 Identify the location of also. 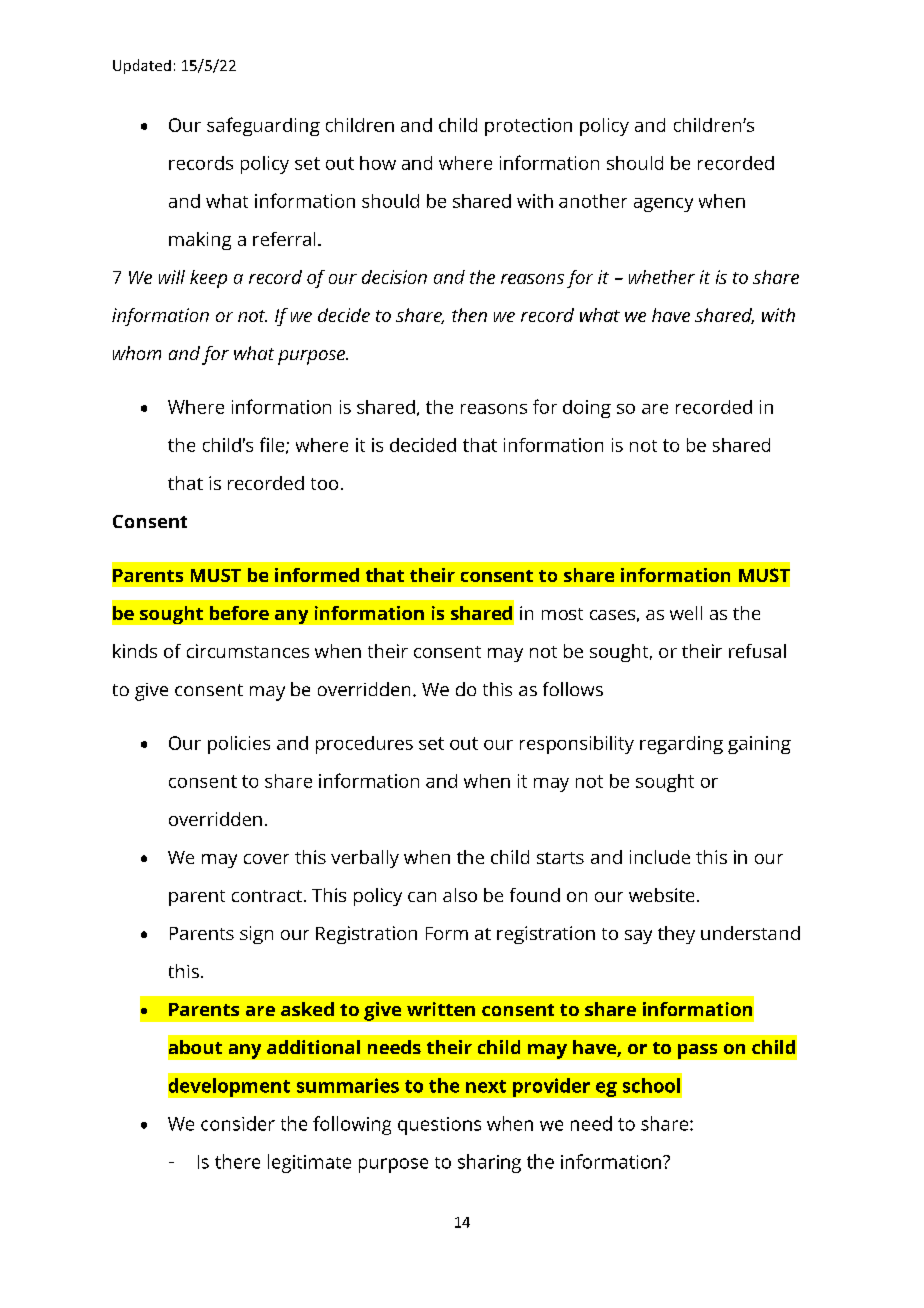
(460, 895).
